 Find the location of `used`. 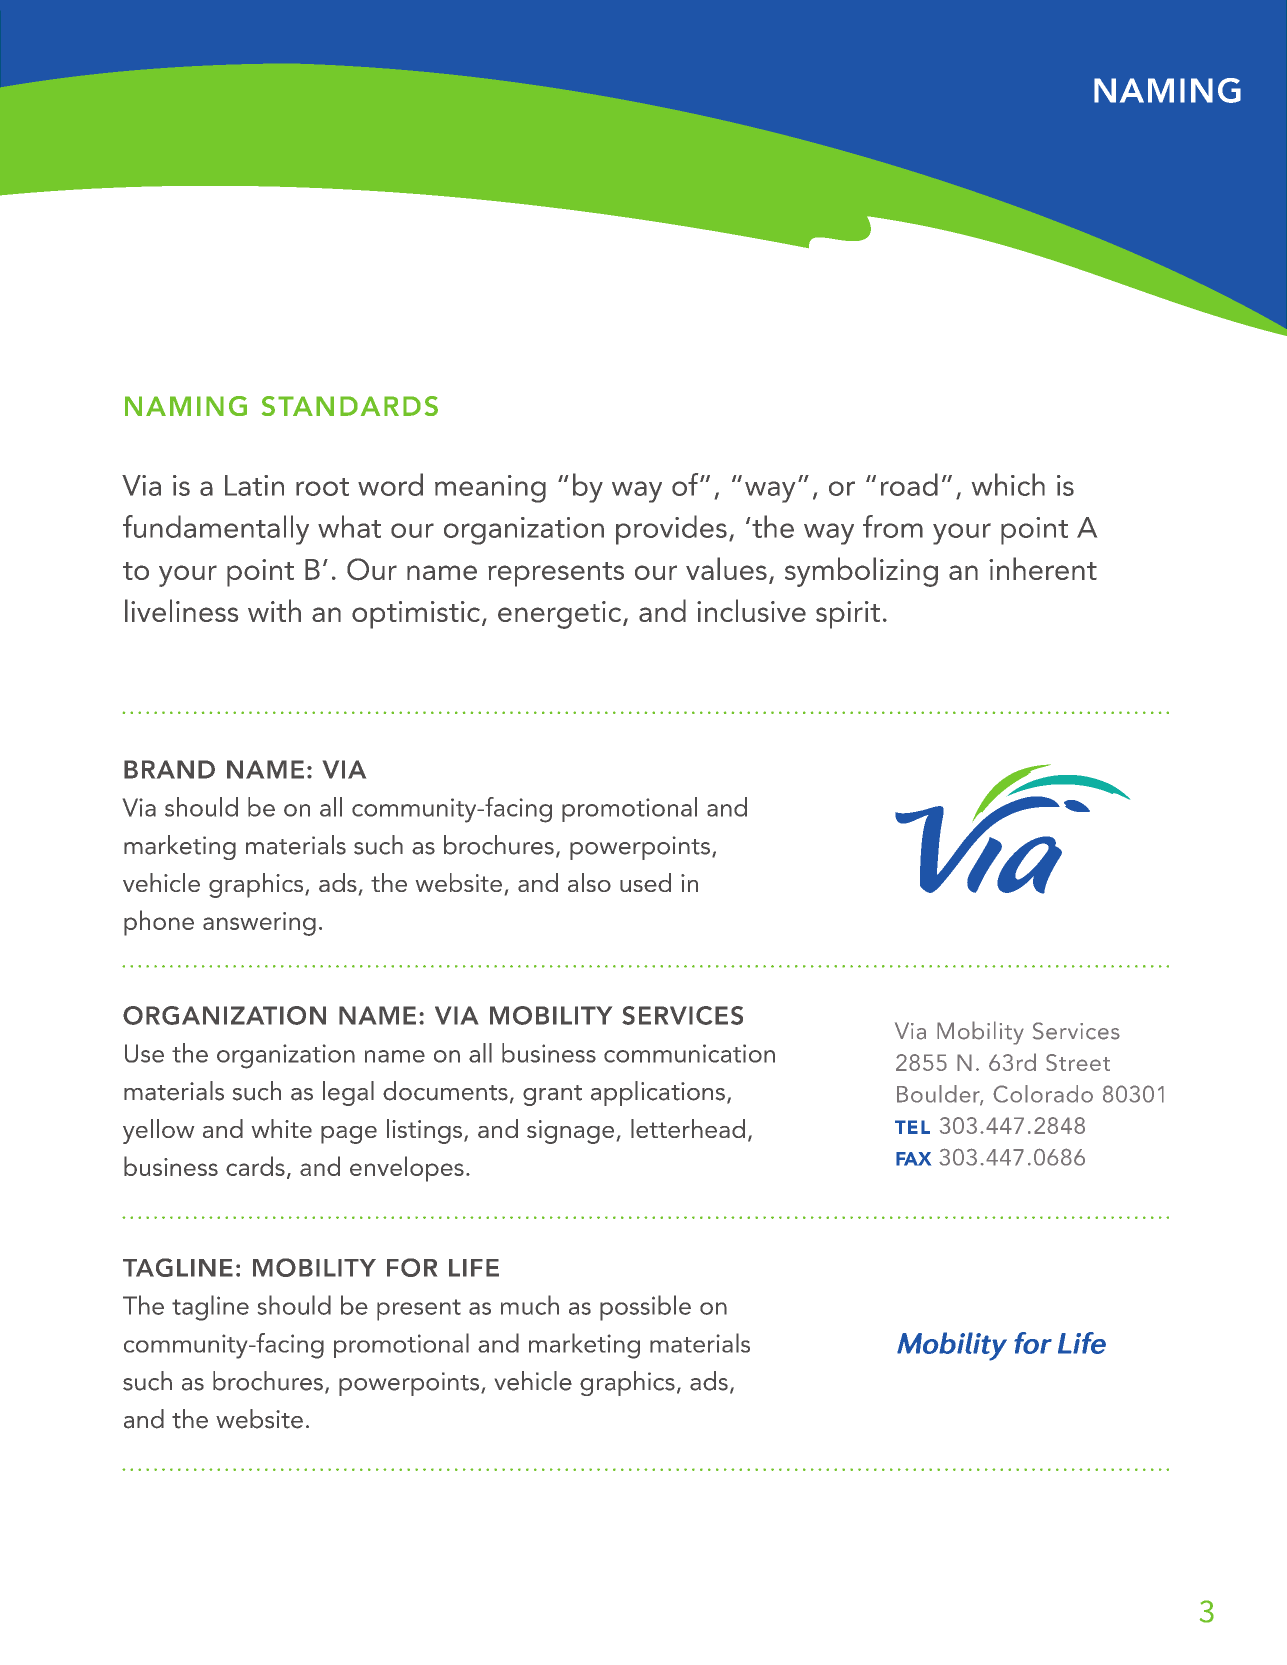

used is located at coordinates (645, 882).
